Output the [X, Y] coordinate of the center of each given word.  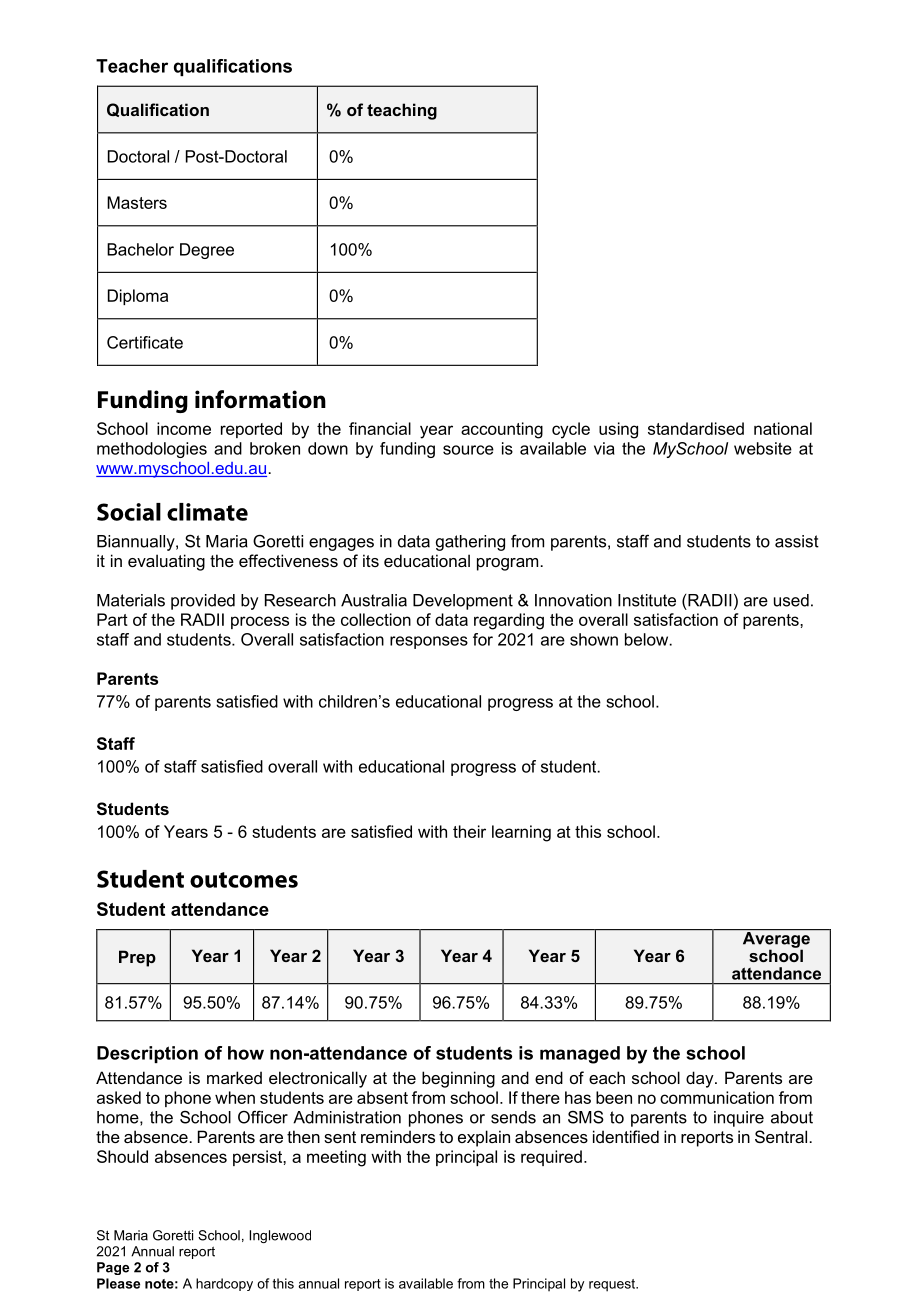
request [613, 1285]
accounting [502, 430]
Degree [207, 251]
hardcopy [224, 1284]
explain [484, 1138]
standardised [696, 428]
